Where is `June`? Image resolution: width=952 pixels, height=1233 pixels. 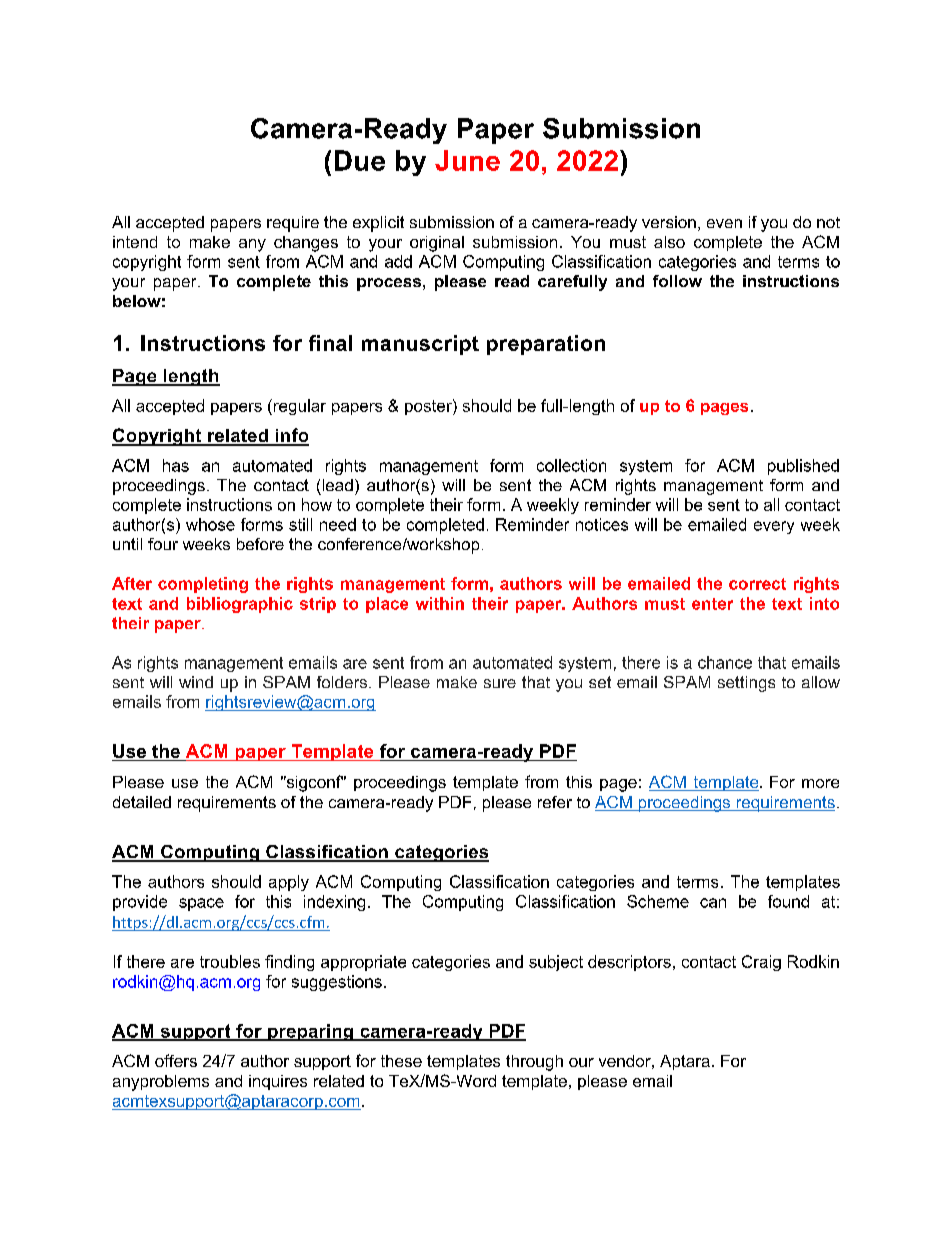 June is located at coordinates (467, 160).
